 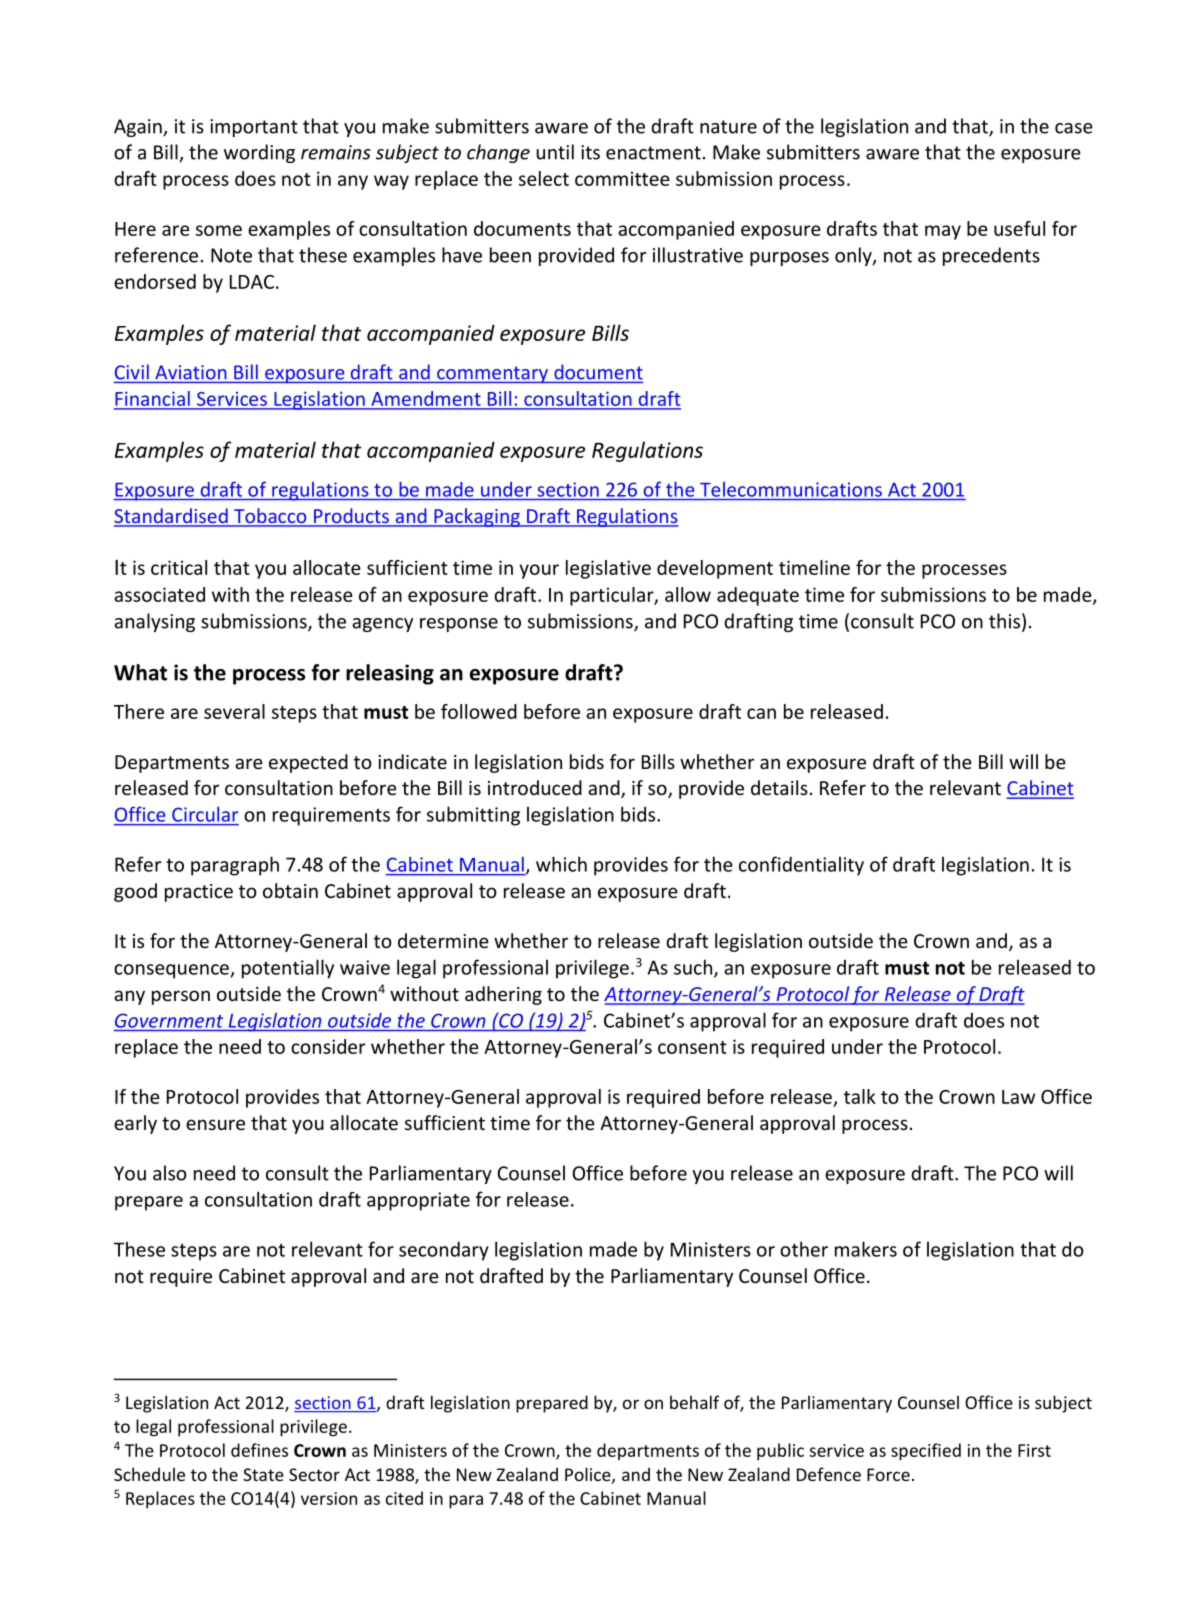 What do you see at coordinates (535, 787) in the screenshot?
I see `introduced` at bounding box center [535, 787].
